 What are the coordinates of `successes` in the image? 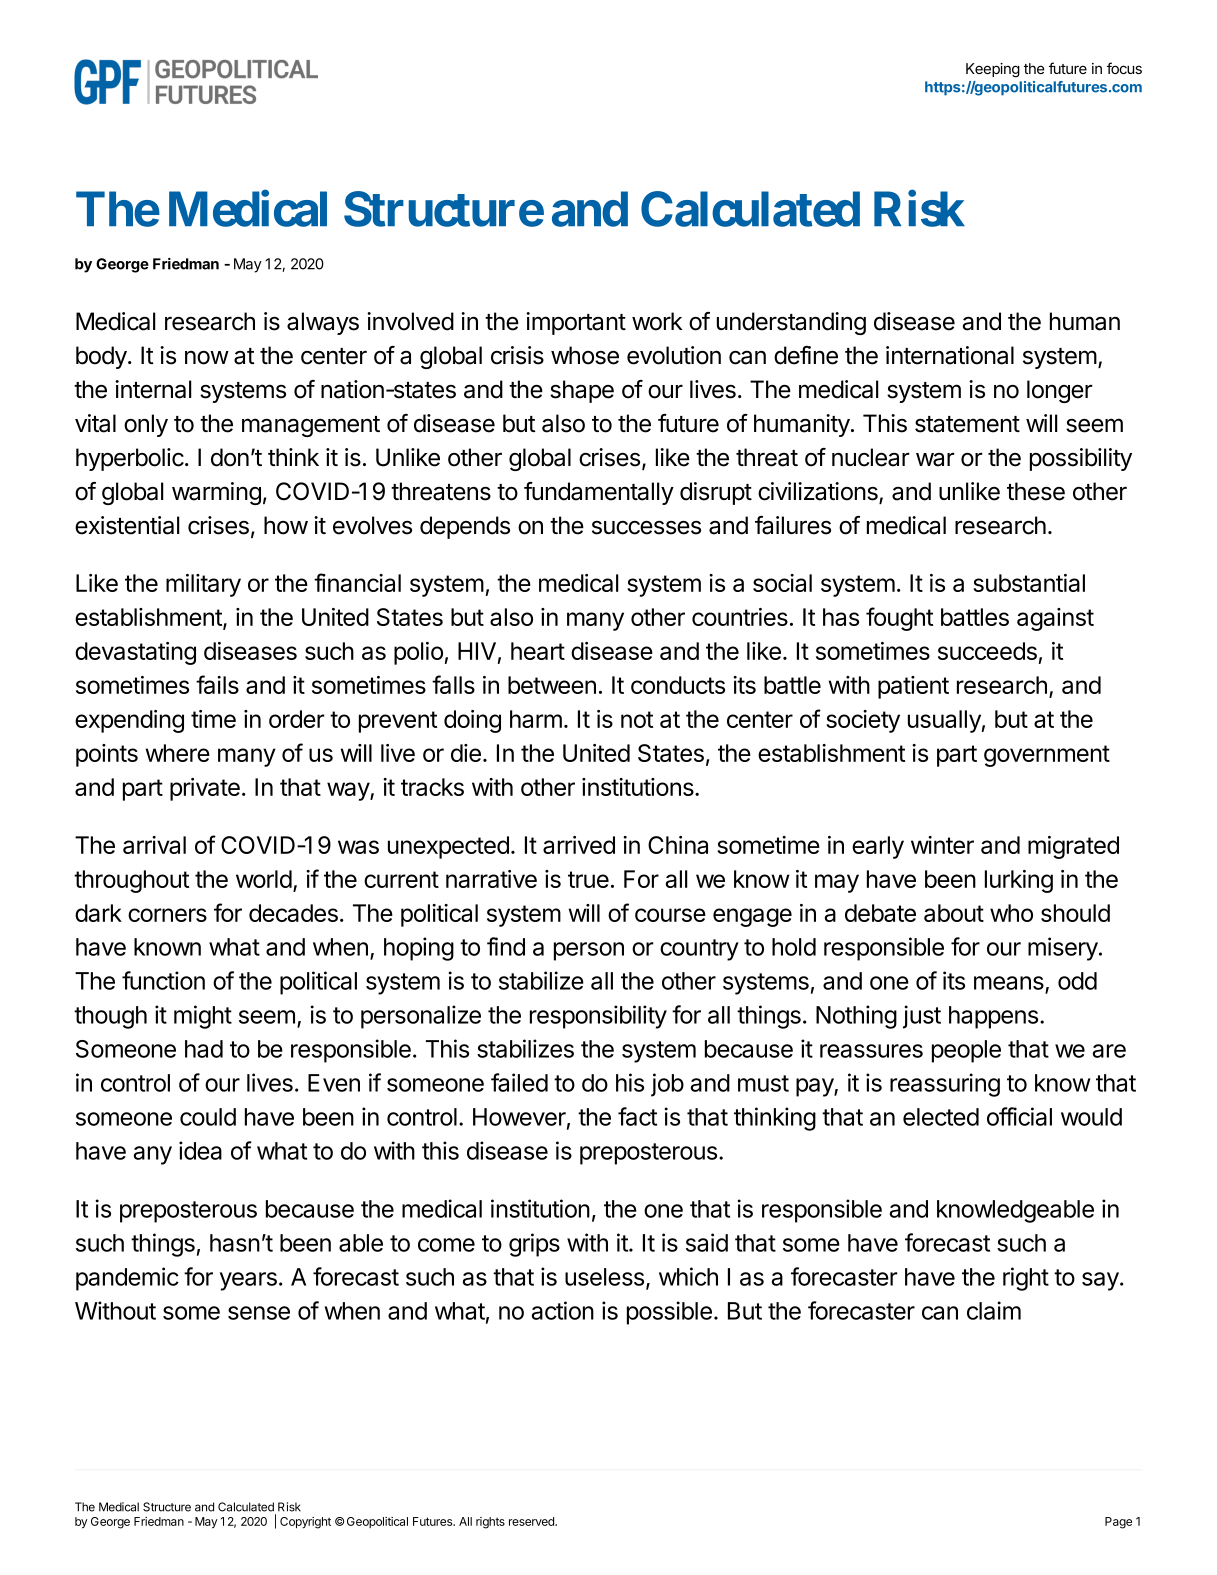 It's located at (646, 528).
